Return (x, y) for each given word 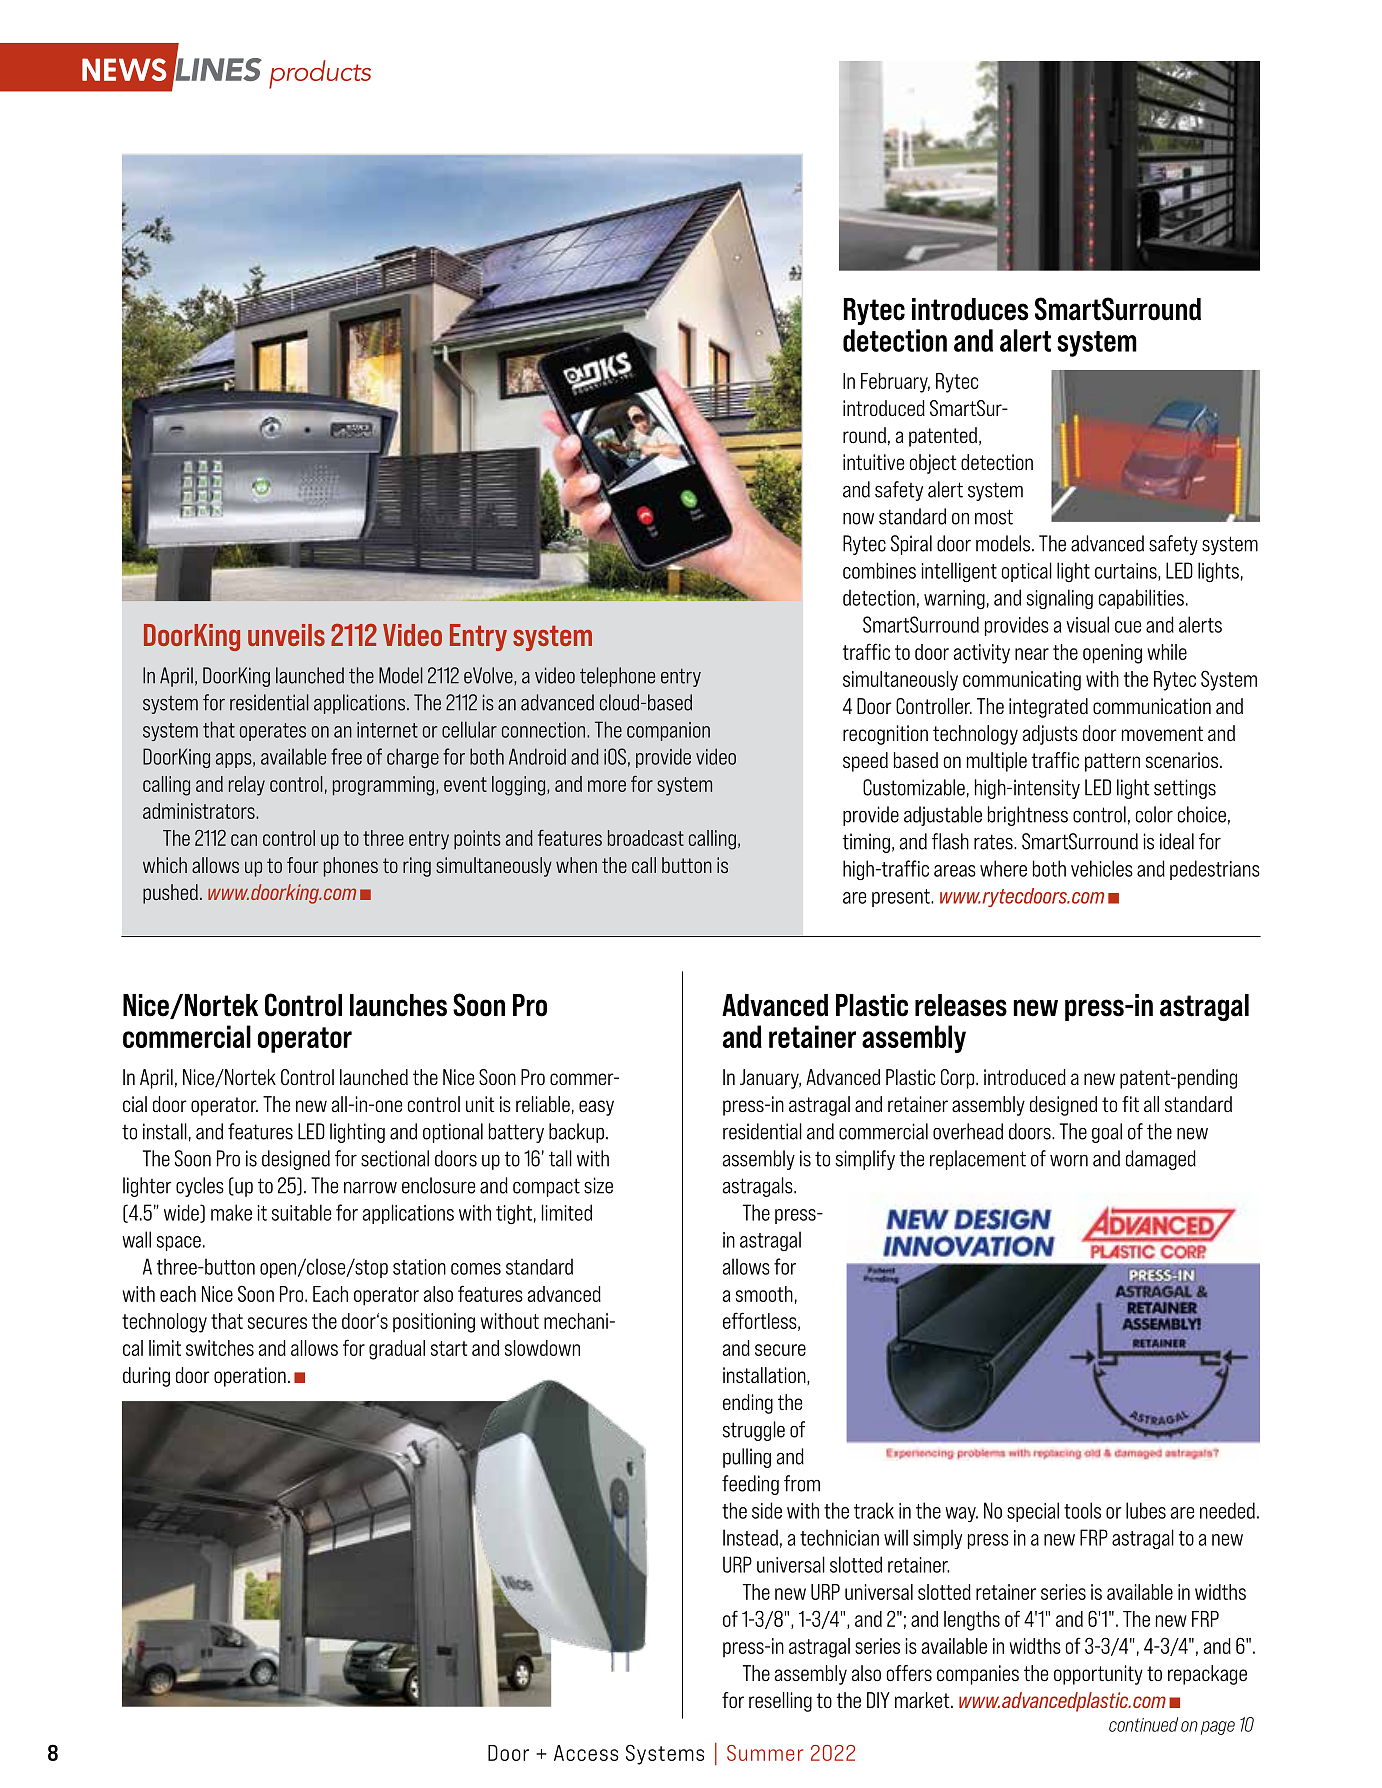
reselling (780, 1702)
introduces (970, 309)
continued (1143, 1724)
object (933, 464)
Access (586, 1753)
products (320, 74)
